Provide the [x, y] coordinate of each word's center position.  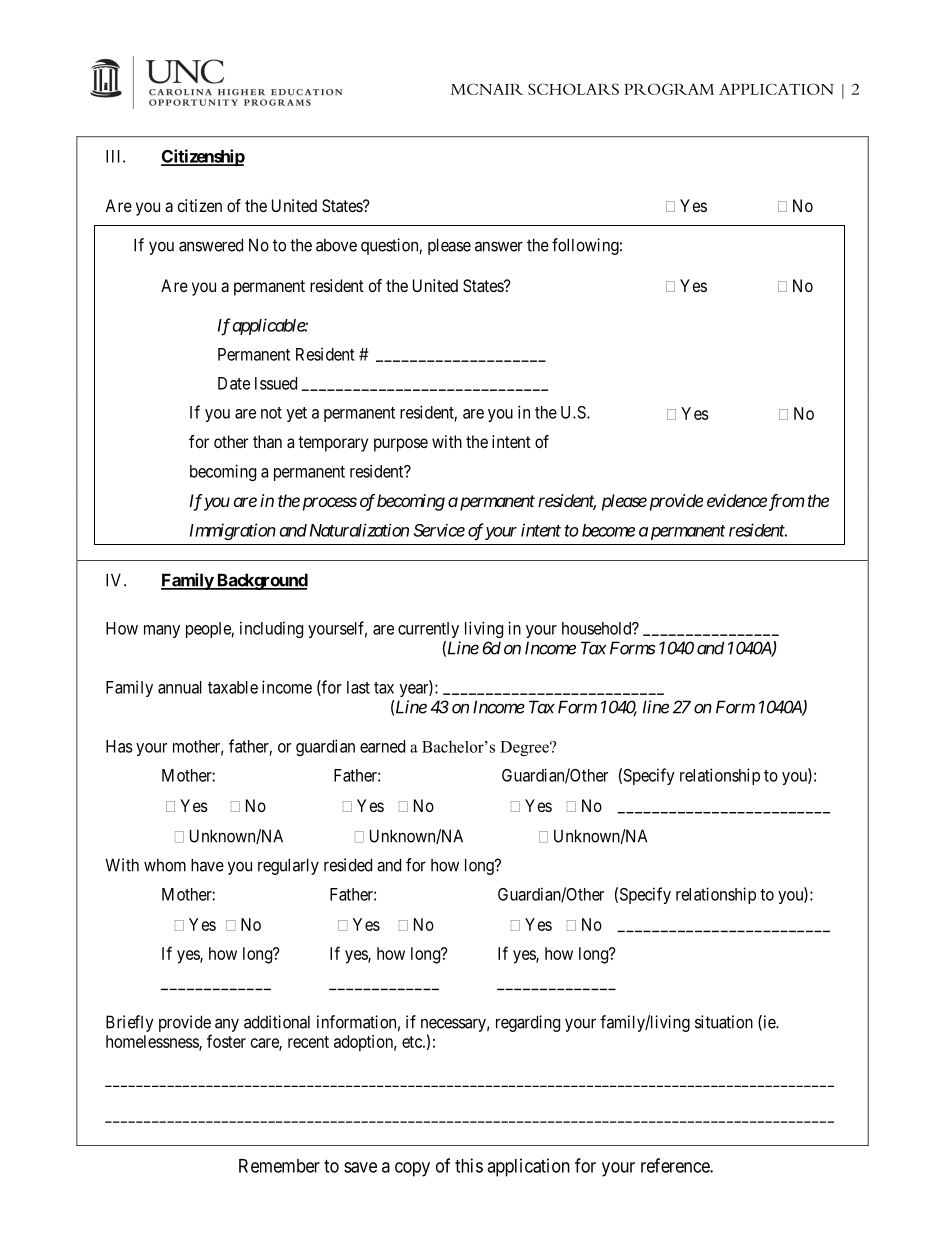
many [162, 631]
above [336, 245]
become [608, 530]
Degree [525, 748]
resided [348, 865]
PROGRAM [669, 89]
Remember [279, 1166]
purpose [401, 445]
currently [428, 630]
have [207, 865]
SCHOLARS [573, 89]
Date [234, 383]
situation [724, 1022]
